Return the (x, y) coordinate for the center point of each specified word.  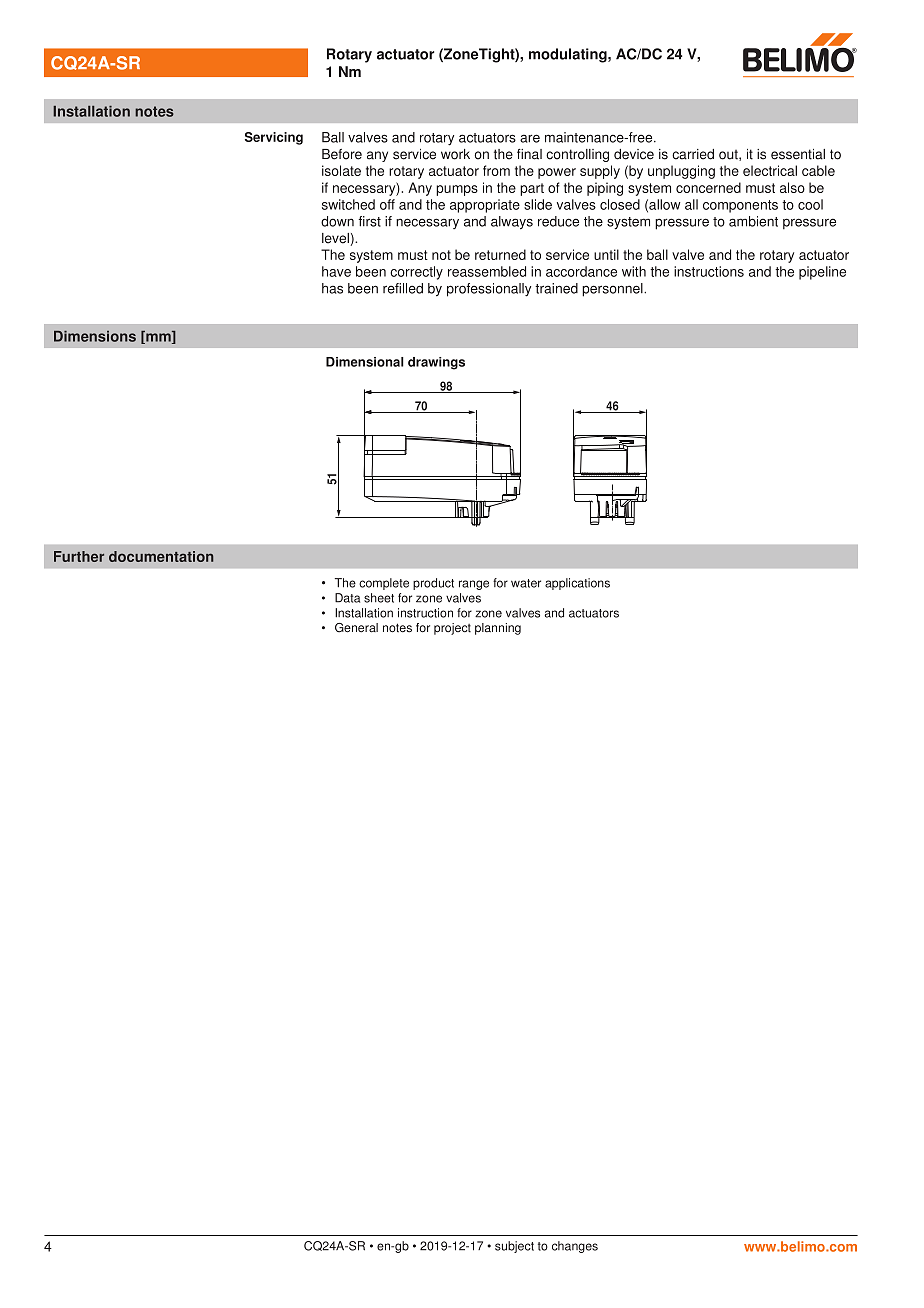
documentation (161, 556)
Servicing (274, 138)
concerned (708, 187)
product (433, 584)
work (455, 154)
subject (514, 1247)
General (356, 628)
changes (575, 1247)
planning (498, 629)
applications (577, 584)
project (452, 629)
